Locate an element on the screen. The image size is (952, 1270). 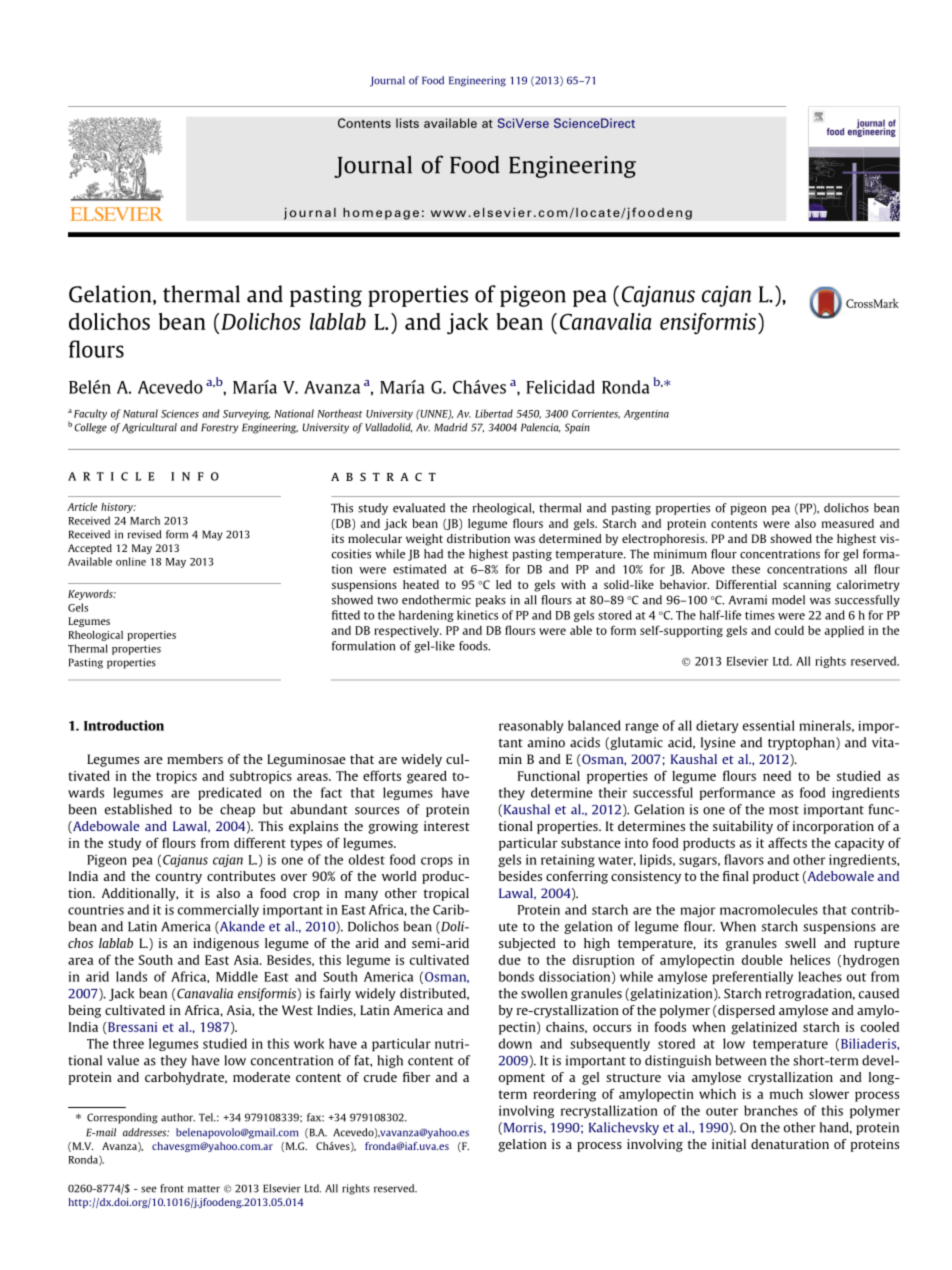
commercially is located at coordinates (218, 910).
